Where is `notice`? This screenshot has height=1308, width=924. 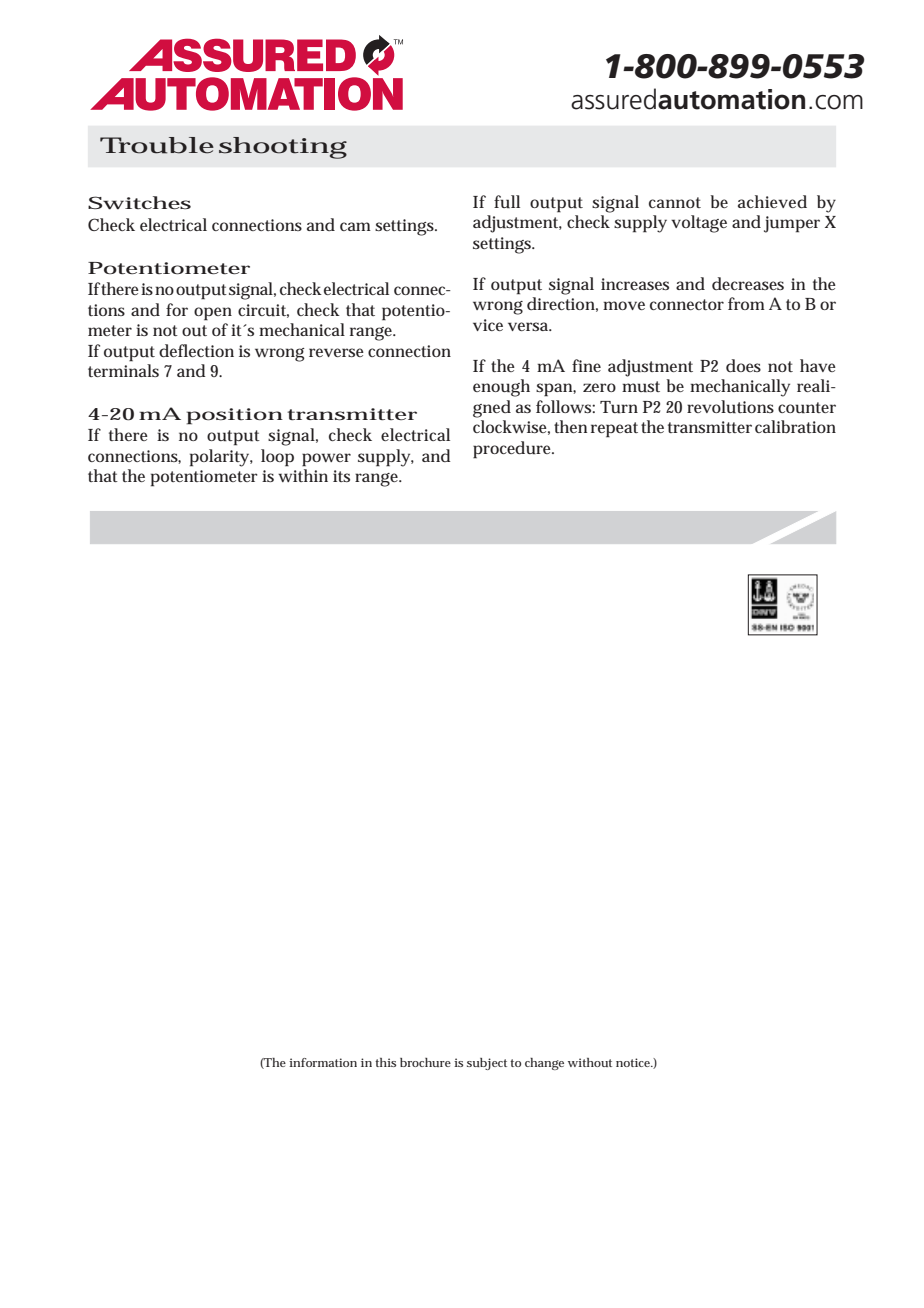 notice is located at coordinates (634, 1062).
